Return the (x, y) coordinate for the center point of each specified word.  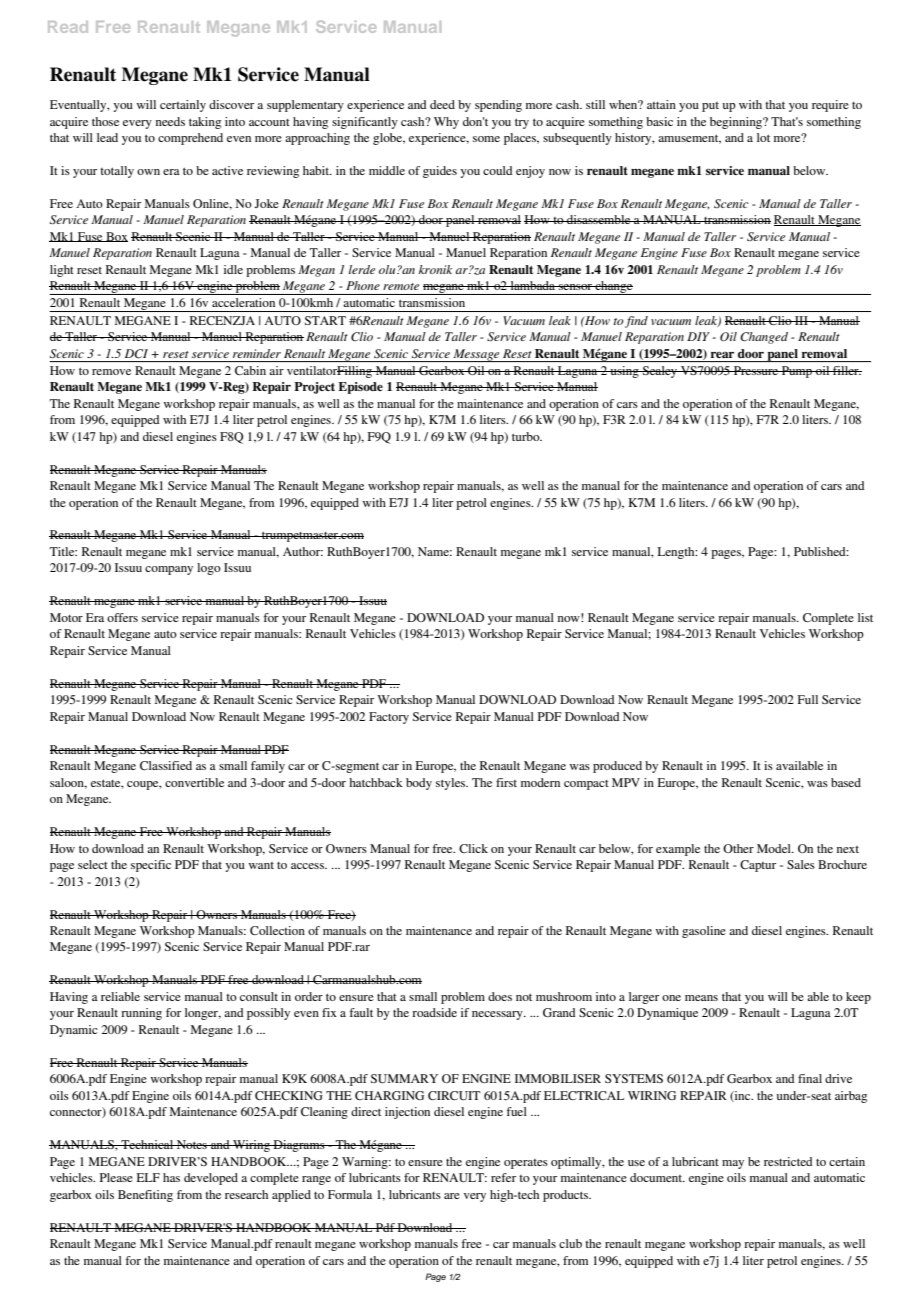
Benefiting (145, 1196)
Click (473, 848)
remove (111, 372)
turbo (527, 436)
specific (151, 866)
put (710, 107)
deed (442, 104)
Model (775, 848)
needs (170, 121)
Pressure (756, 370)
